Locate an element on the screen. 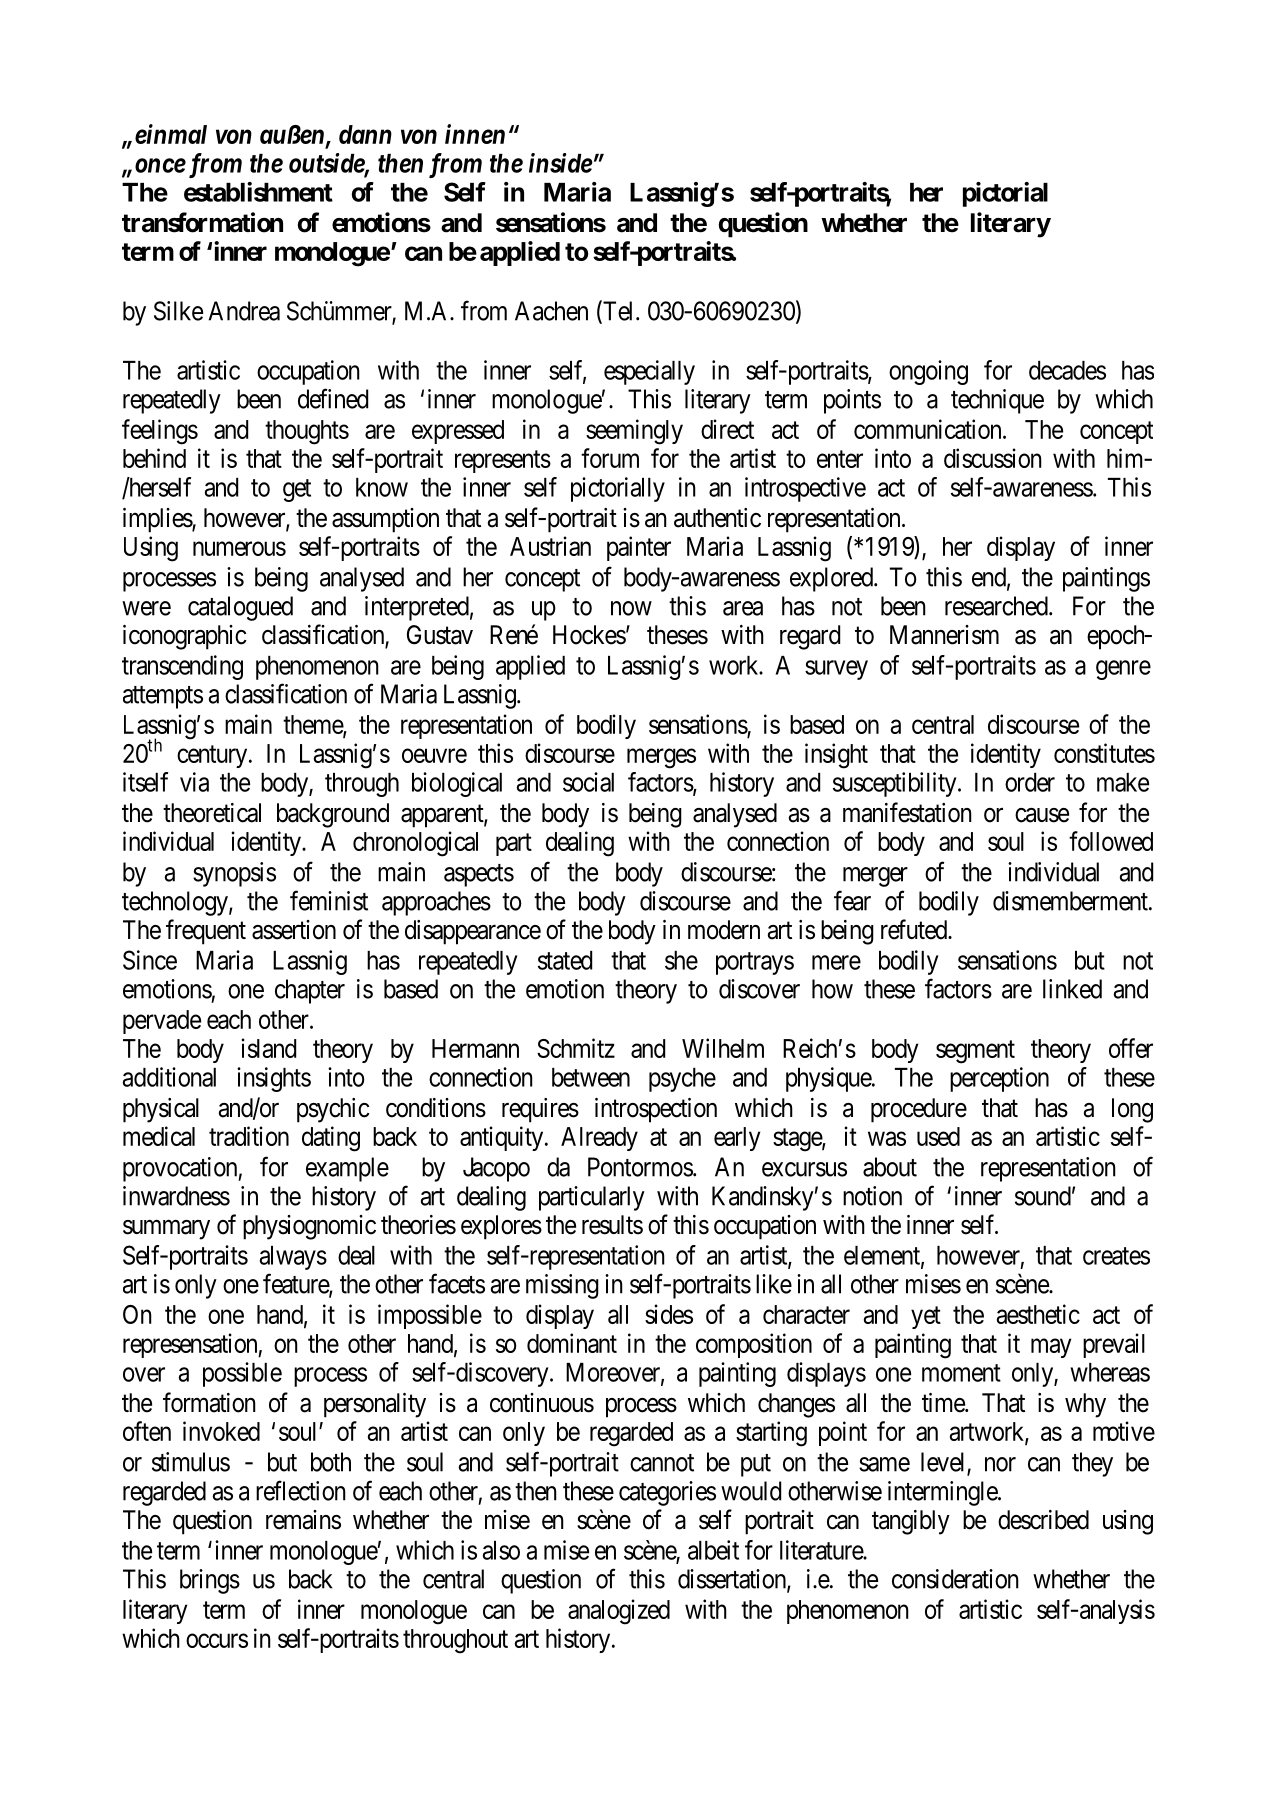  brings is located at coordinates (210, 1581).
